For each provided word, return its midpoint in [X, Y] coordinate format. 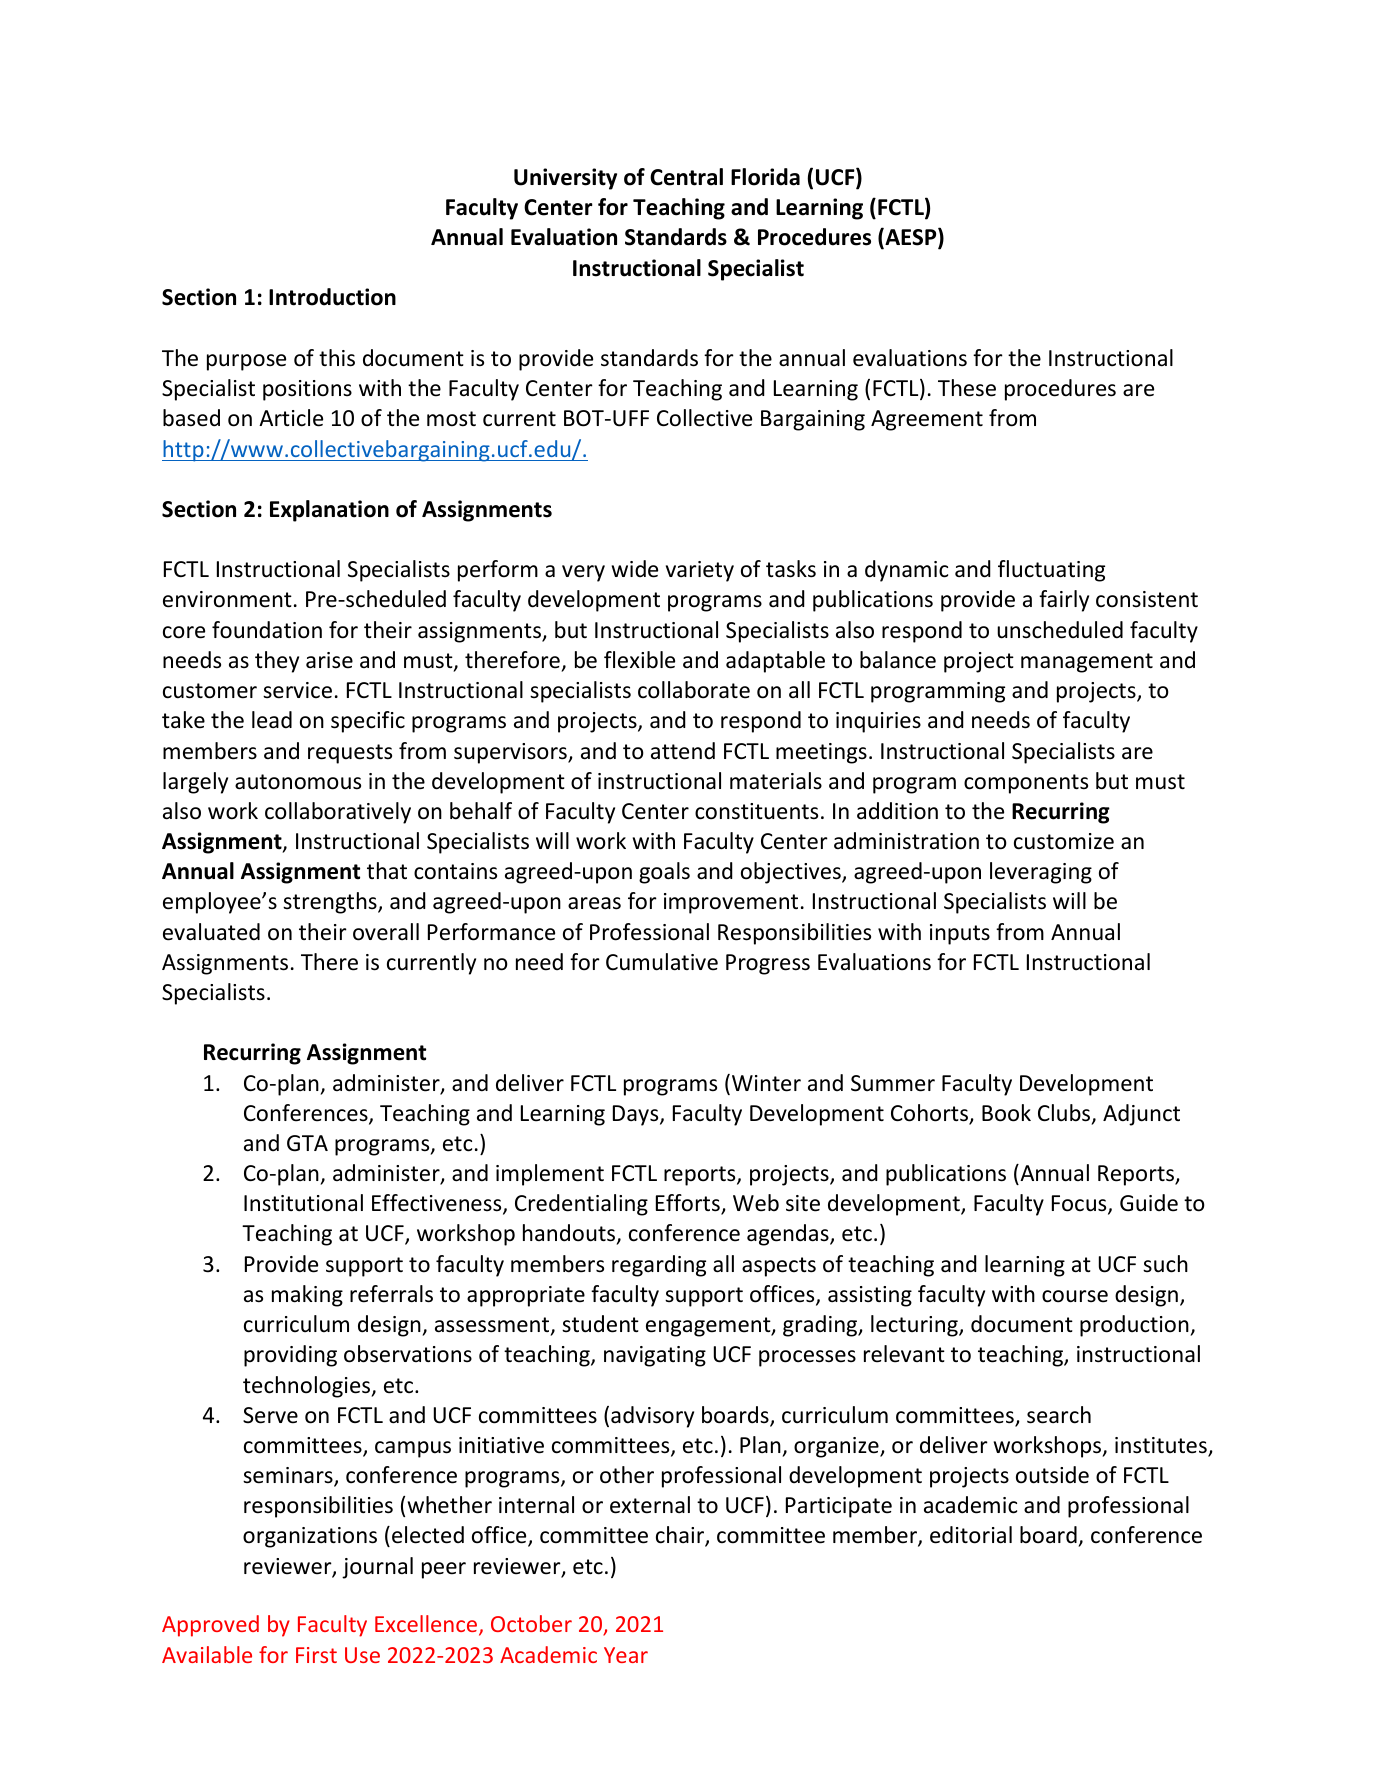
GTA [307, 1143]
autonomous [298, 782]
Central [686, 177]
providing [290, 1356]
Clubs [1065, 1114]
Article [291, 418]
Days [637, 1115]
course [1075, 1296]
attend [683, 751]
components [1026, 784]
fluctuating [1051, 571]
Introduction [332, 297]
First [316, 1655]
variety [700, 571]
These [967, 388]
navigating [655, 1356]
